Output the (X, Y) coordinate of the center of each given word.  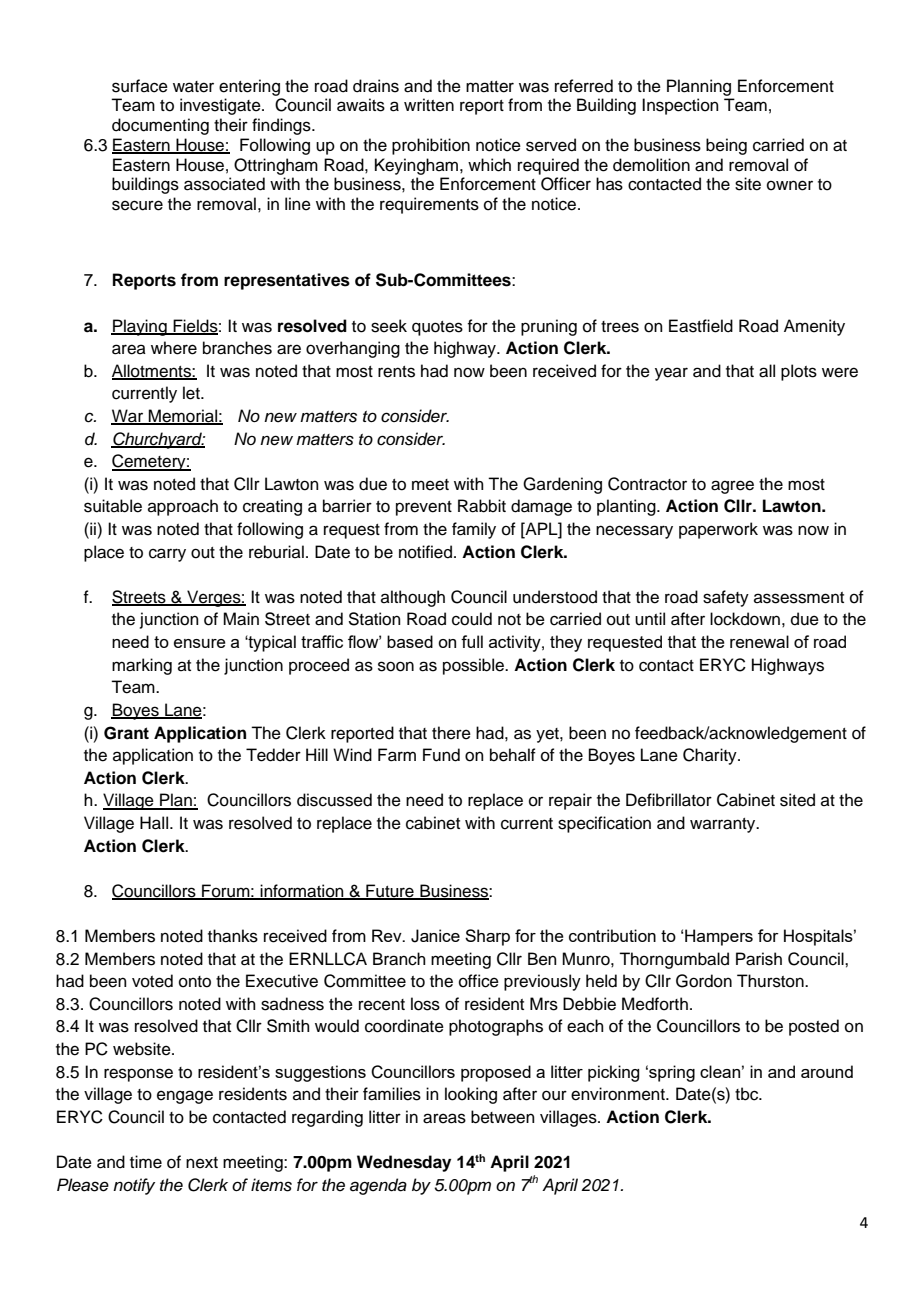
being (726, 146)
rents (396, 372)
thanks (233, 936)
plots (799, 372)
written (429, 105)
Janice (435, 936)
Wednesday (404, 1163)
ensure (200, 643)
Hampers (719, 937)
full (472, 641)
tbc (748, 1094)
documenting (160, 126)
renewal (759, 641)
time (146, 1162)
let (192, 393)
